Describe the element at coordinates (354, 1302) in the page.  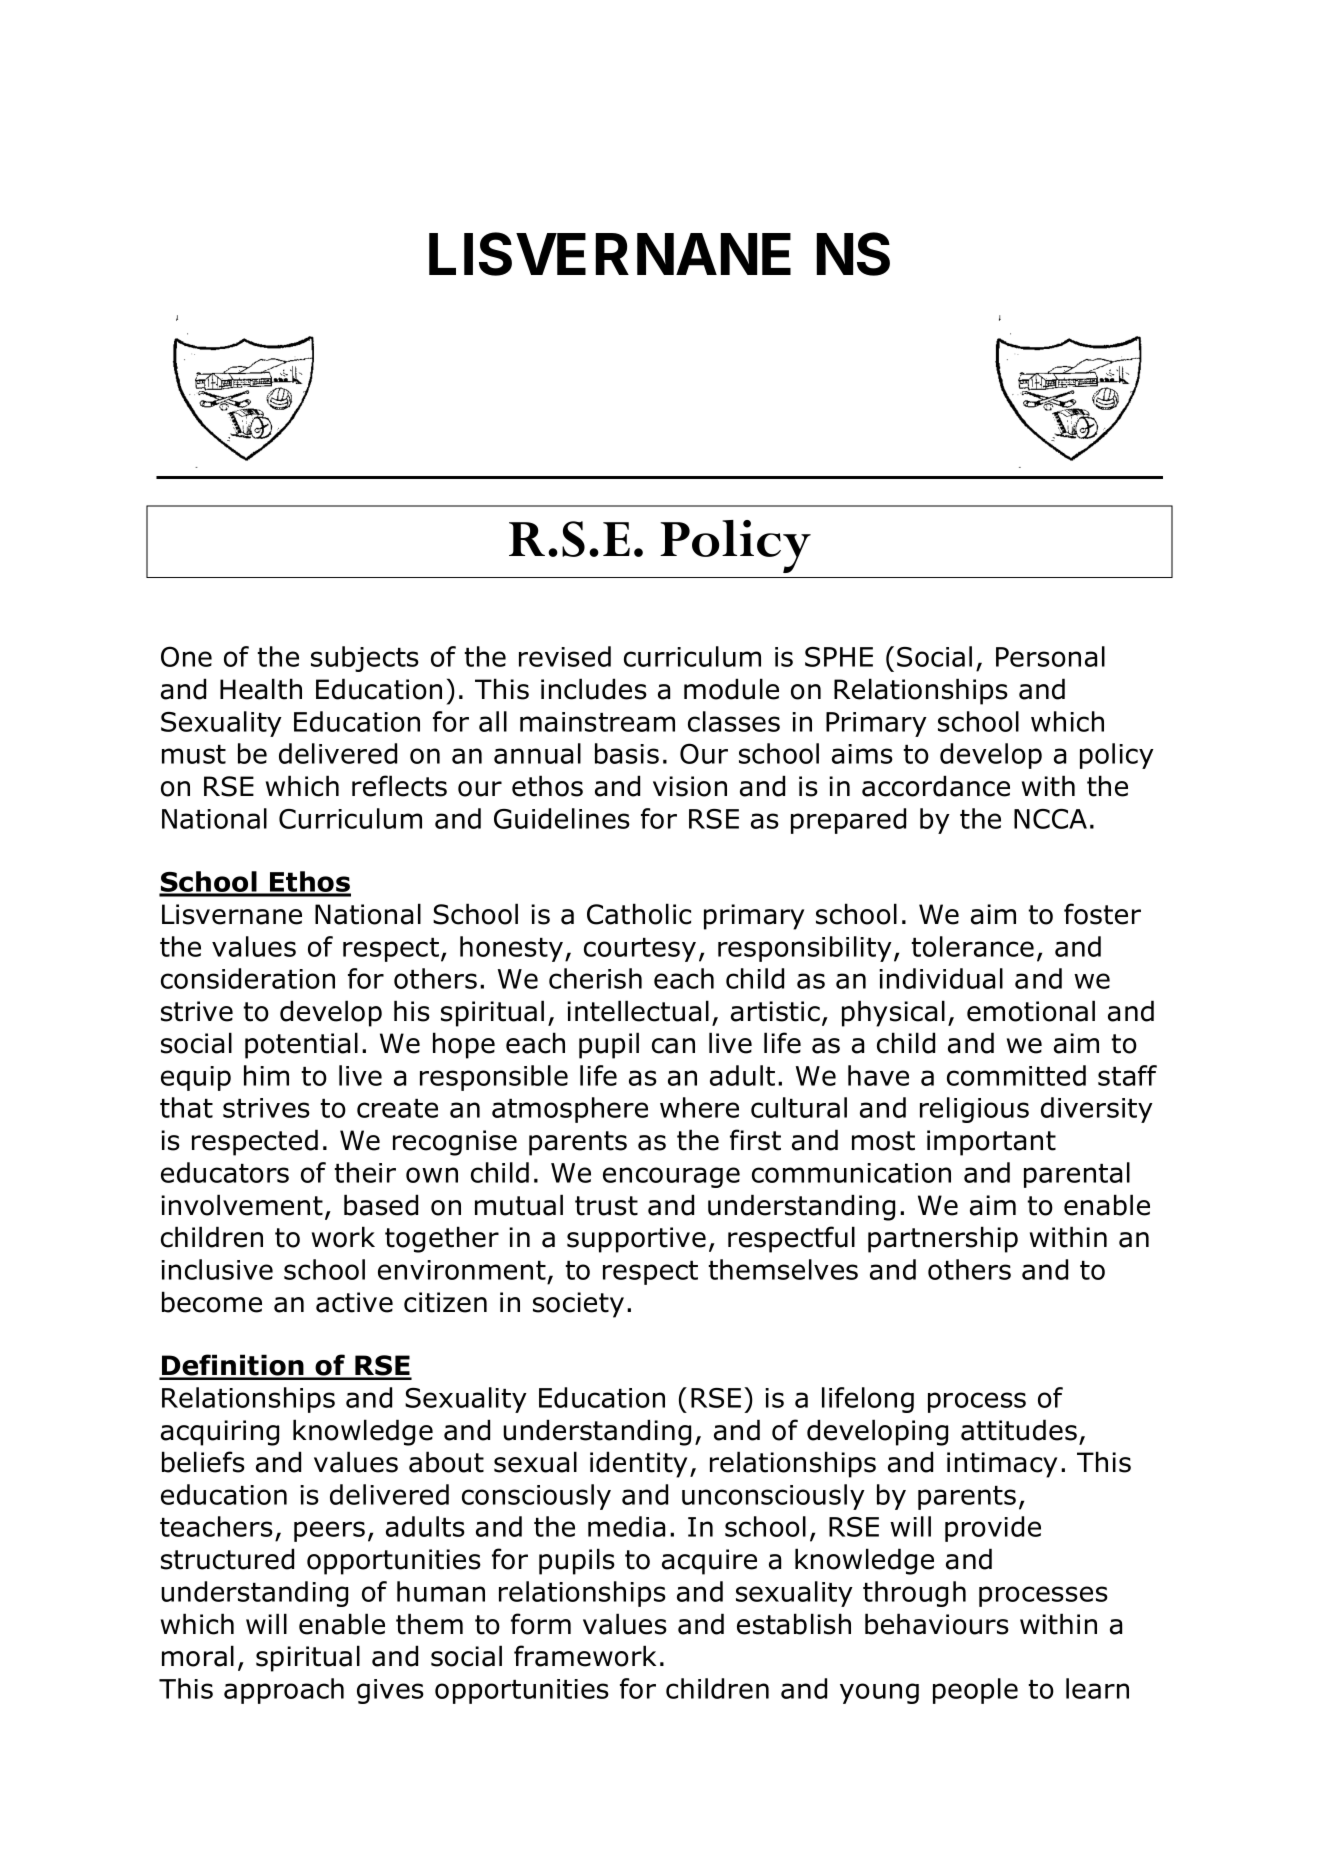
I see `active` at that location.
